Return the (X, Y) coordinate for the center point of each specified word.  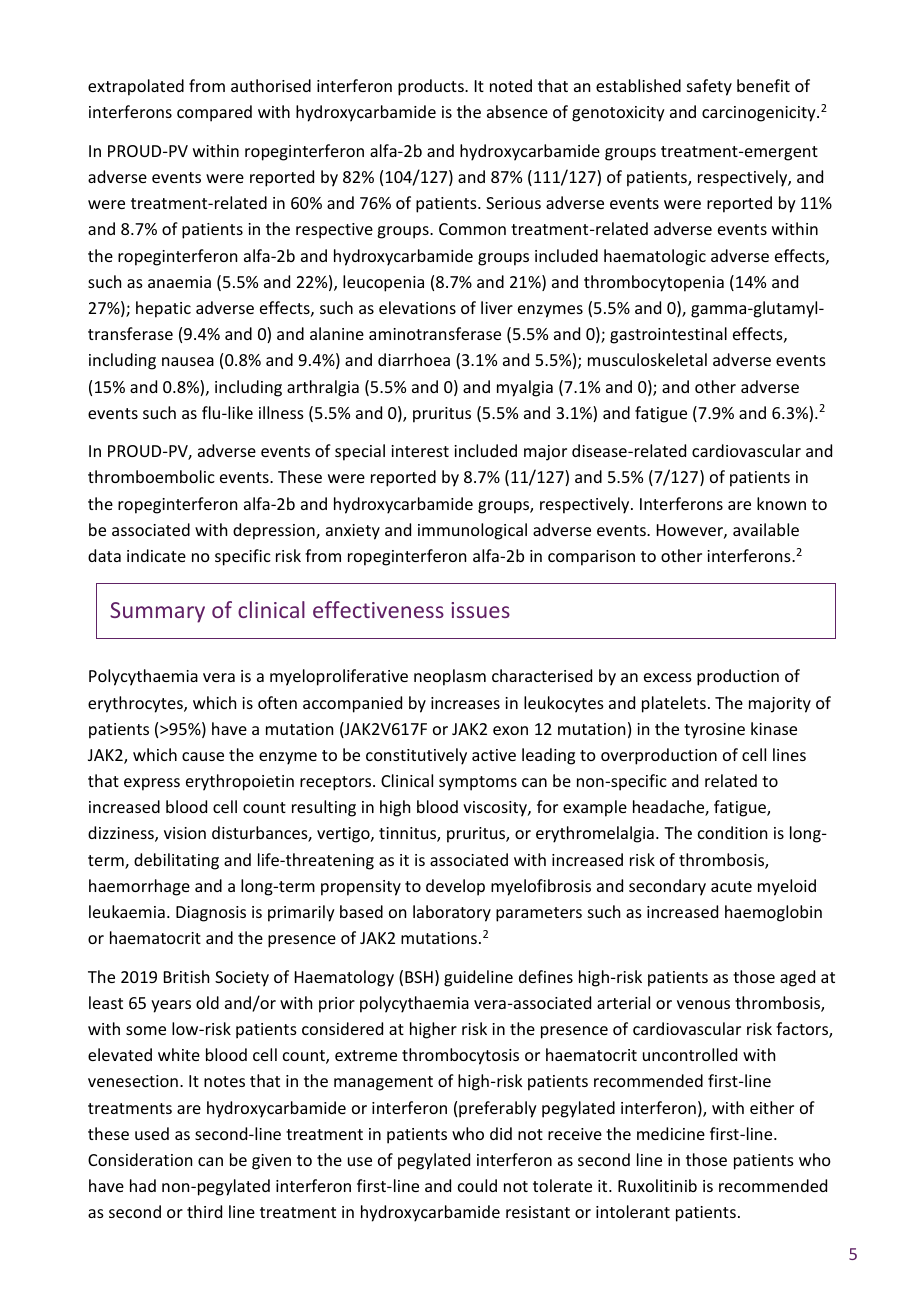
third (204, 1211)
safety (709, 87)
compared (214, 113)
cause (203, 756)
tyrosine (714, 731)
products (432, 87)
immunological (472, 531)
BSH (419, 977)
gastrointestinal (668, 335)
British (186, 976)
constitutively (416, 756)
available (766, 529)
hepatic (163, 309)
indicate (156, 555)
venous (703, 1004)
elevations (417, 307)
